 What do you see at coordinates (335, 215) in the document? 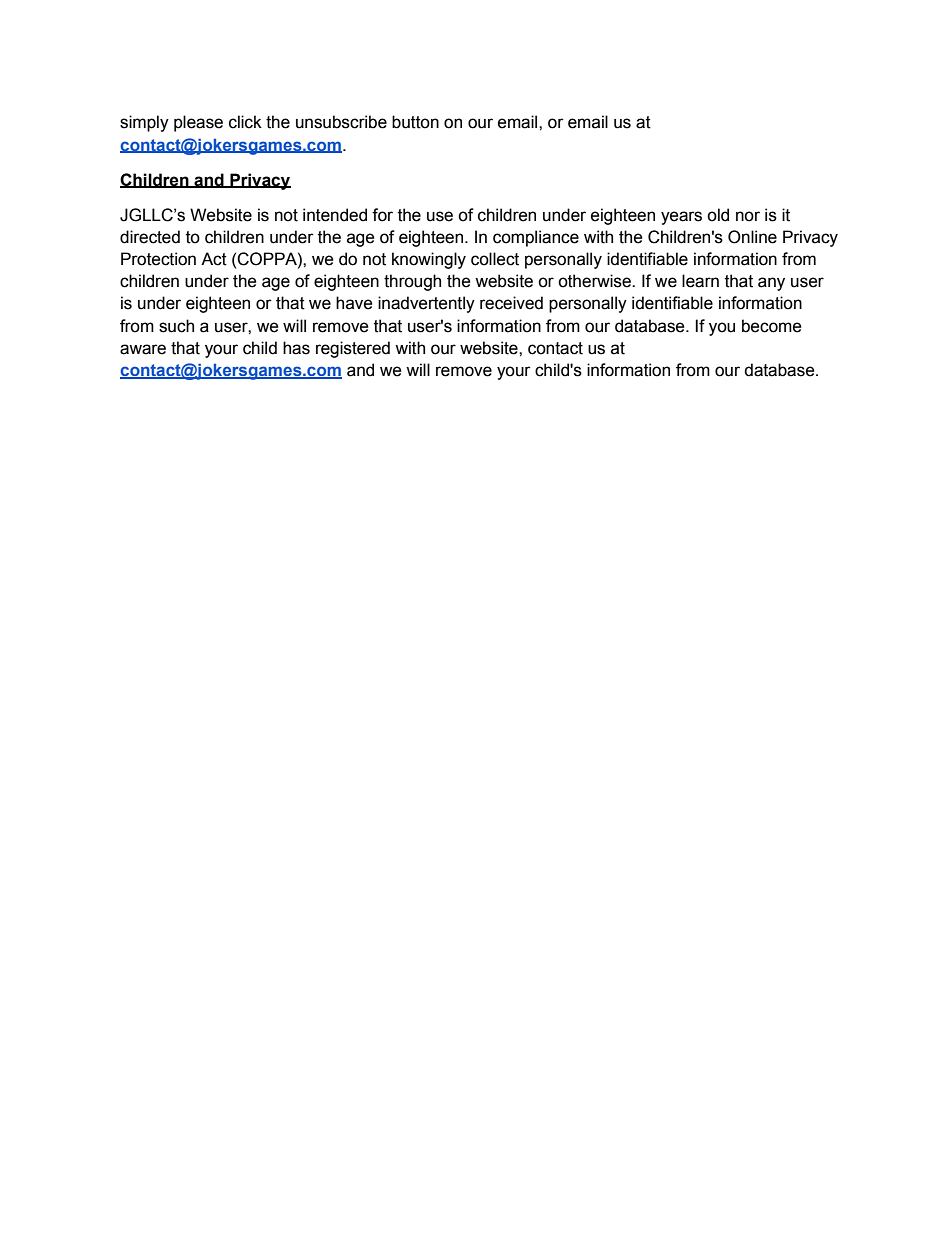
I see `intended` at bounding box center [335, 215].
